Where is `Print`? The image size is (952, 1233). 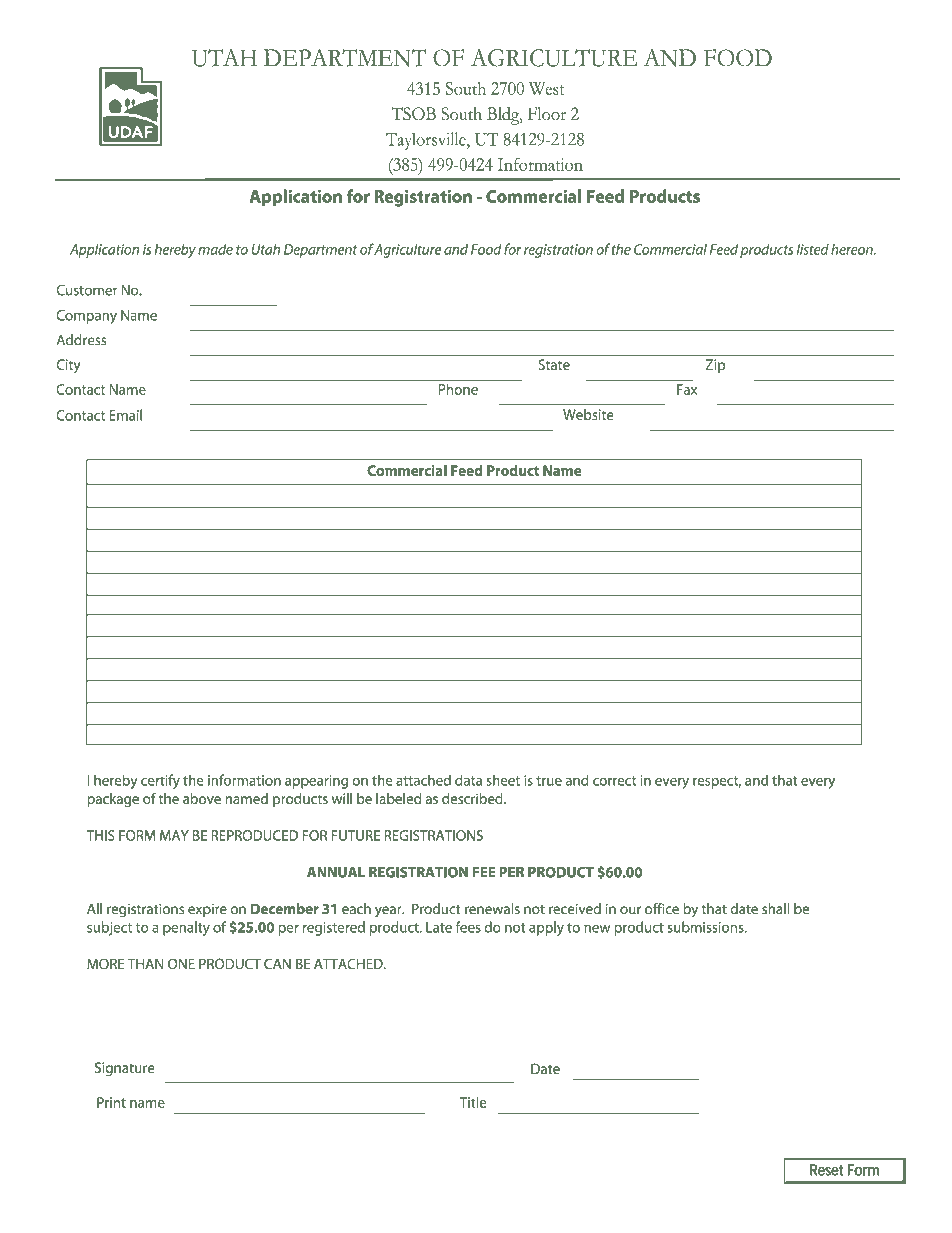
Print is located at coordinates (111, 1102).
